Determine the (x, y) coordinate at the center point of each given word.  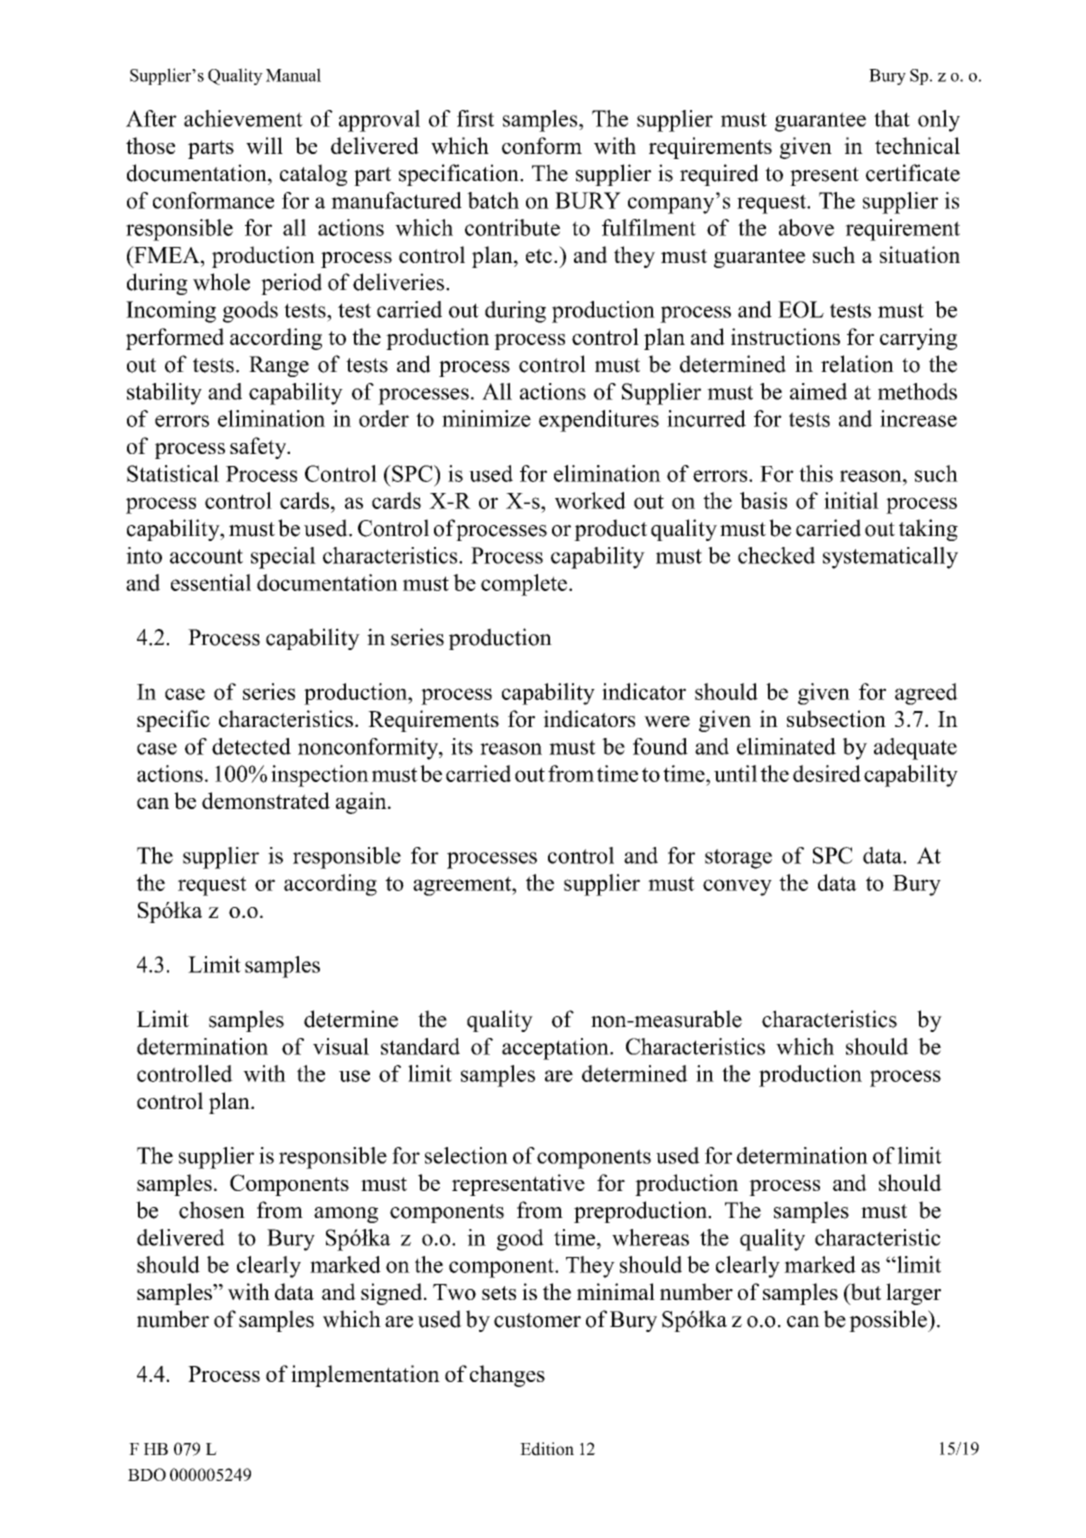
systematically (890, 558)
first (475, 118)
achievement (243, 118)
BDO (147, 1474)
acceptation (556, 1049)
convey (737, 887)
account (206, 556)
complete (524, 585)
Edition (547, 1449)
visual (341, 1046)
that (892, 118)
